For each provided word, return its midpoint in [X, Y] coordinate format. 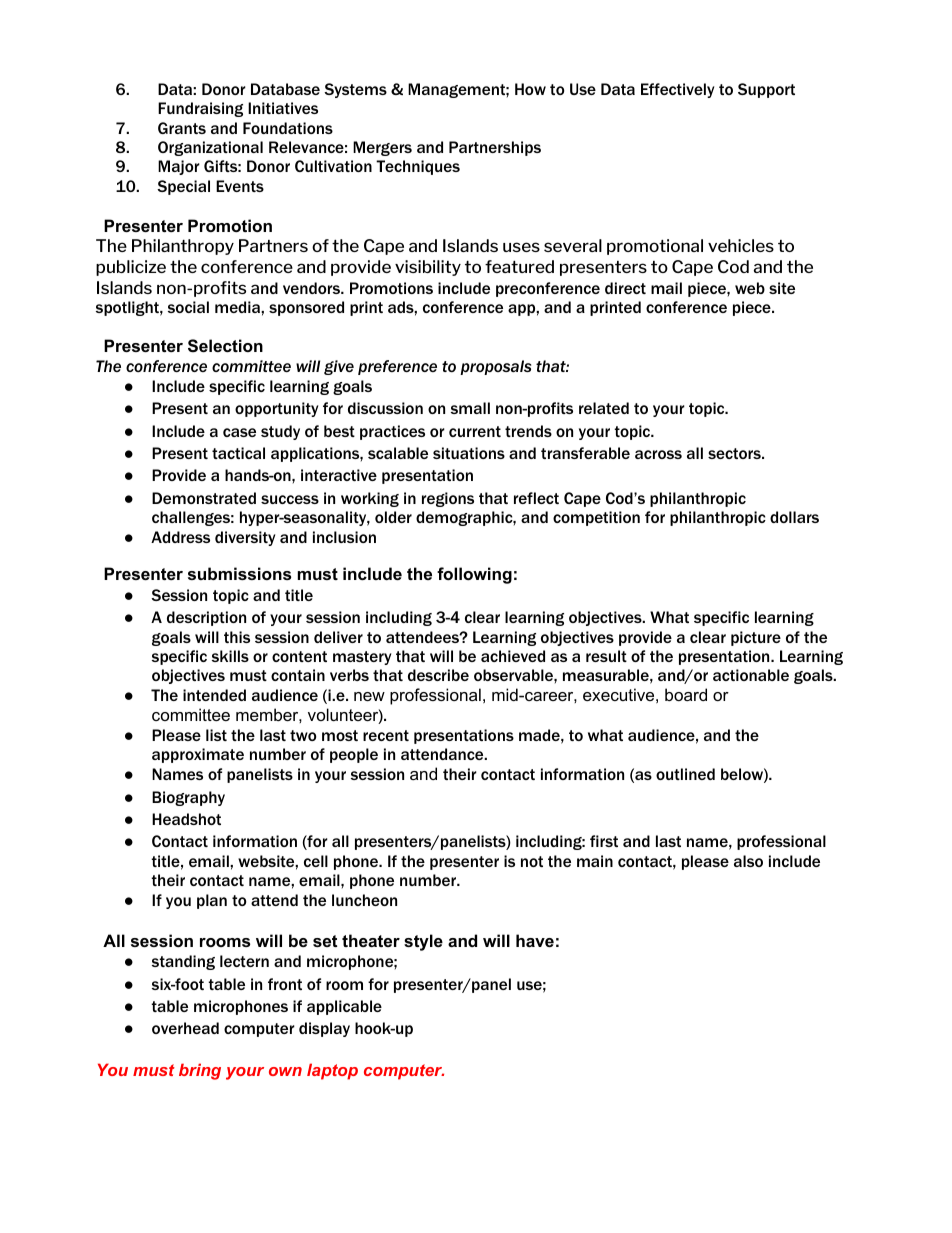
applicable [344, 1007]
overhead [185, 1028]
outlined [685, 774]
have [535, 940]
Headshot [186, 819]
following [474, 575]
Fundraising [200, 109]
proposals [495, 367]
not [532, 861]
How [530, 89]
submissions [239, 573]
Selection [225, 346]
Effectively [677, 90]
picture [756, 638]
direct [625, 288]
